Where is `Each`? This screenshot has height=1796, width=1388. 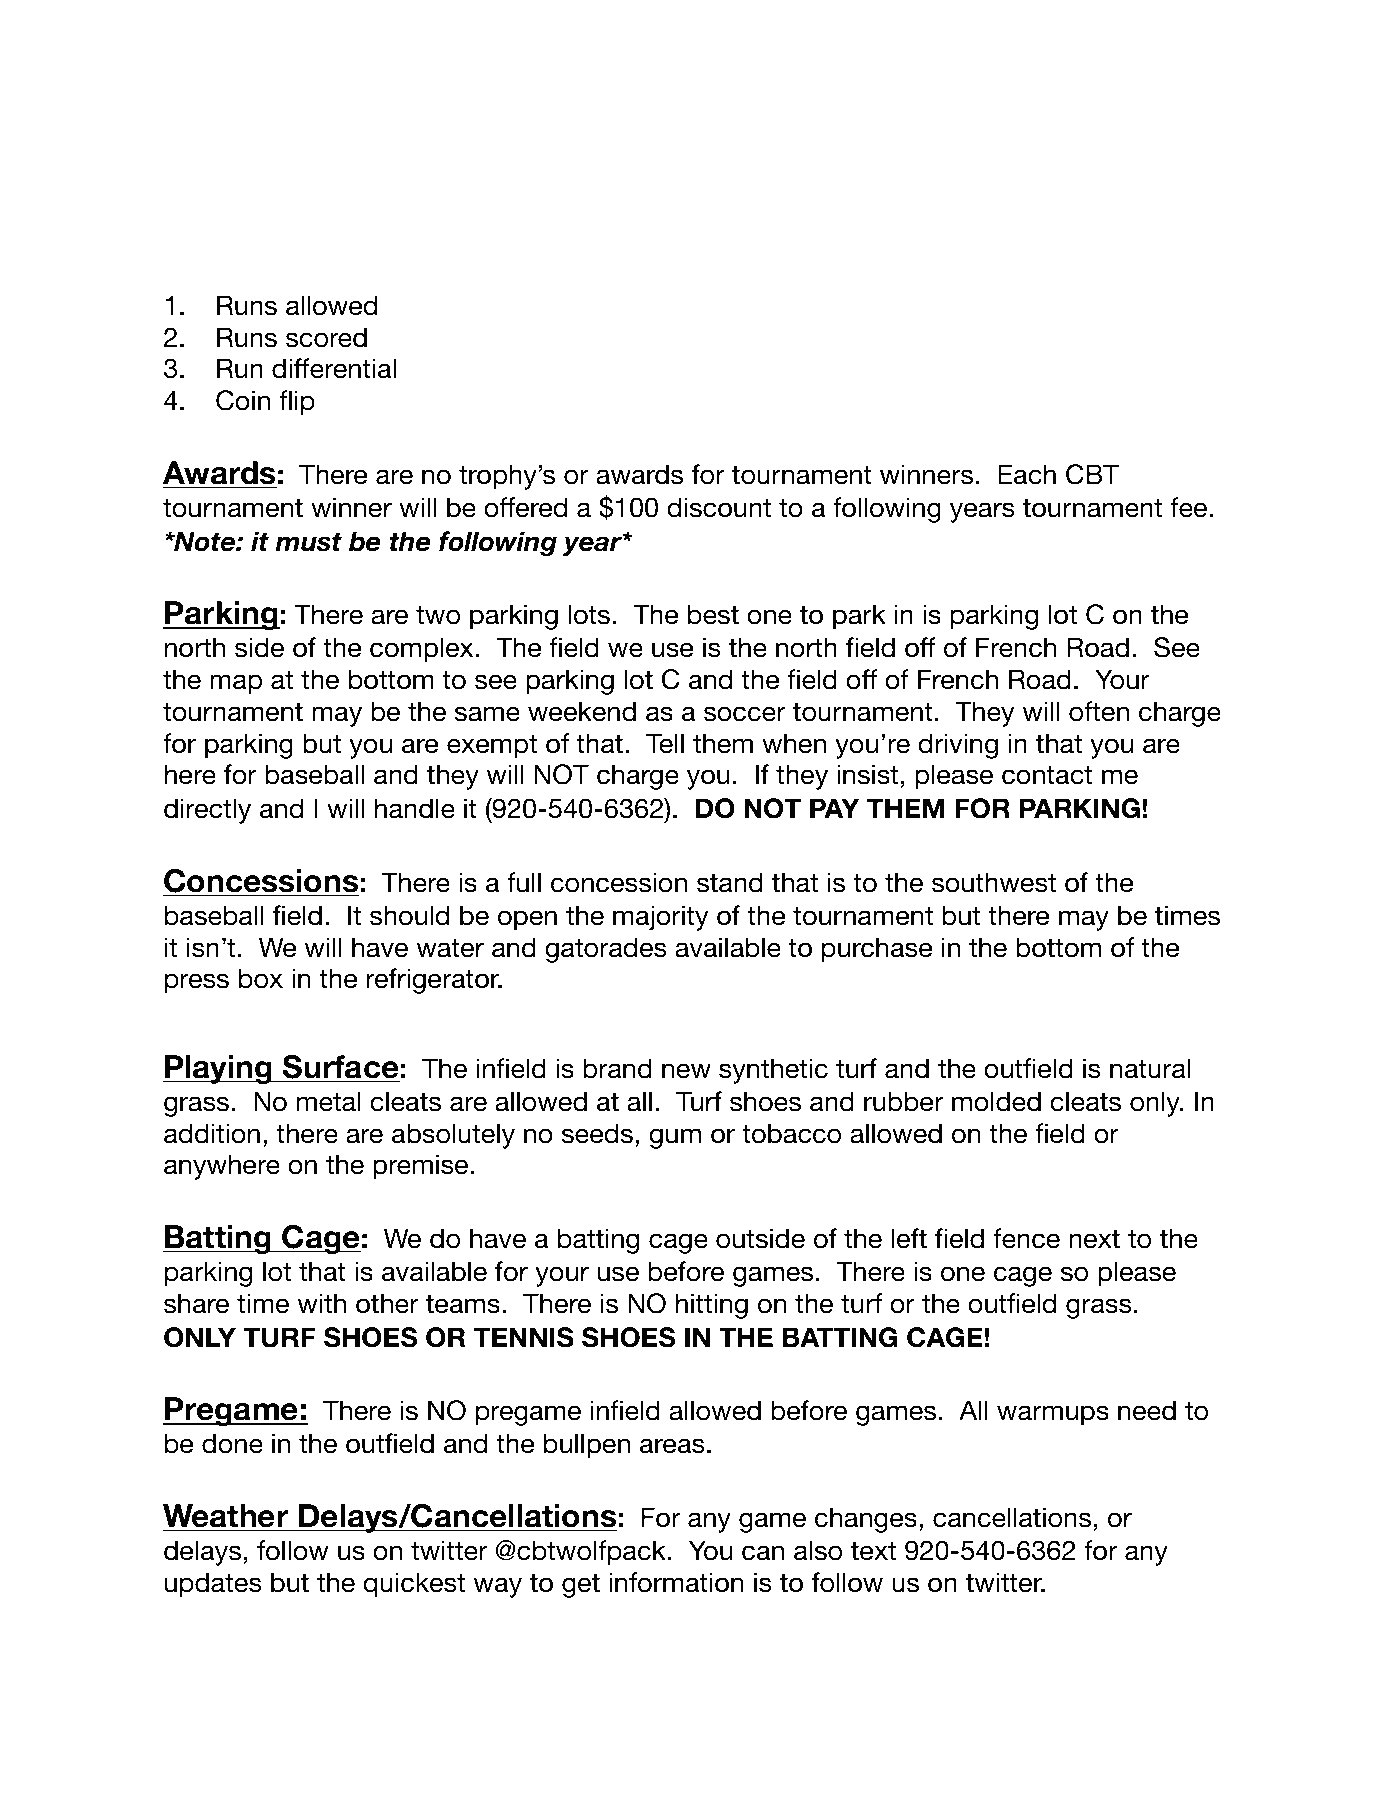
Each is located at coordinates (1027, 474).
